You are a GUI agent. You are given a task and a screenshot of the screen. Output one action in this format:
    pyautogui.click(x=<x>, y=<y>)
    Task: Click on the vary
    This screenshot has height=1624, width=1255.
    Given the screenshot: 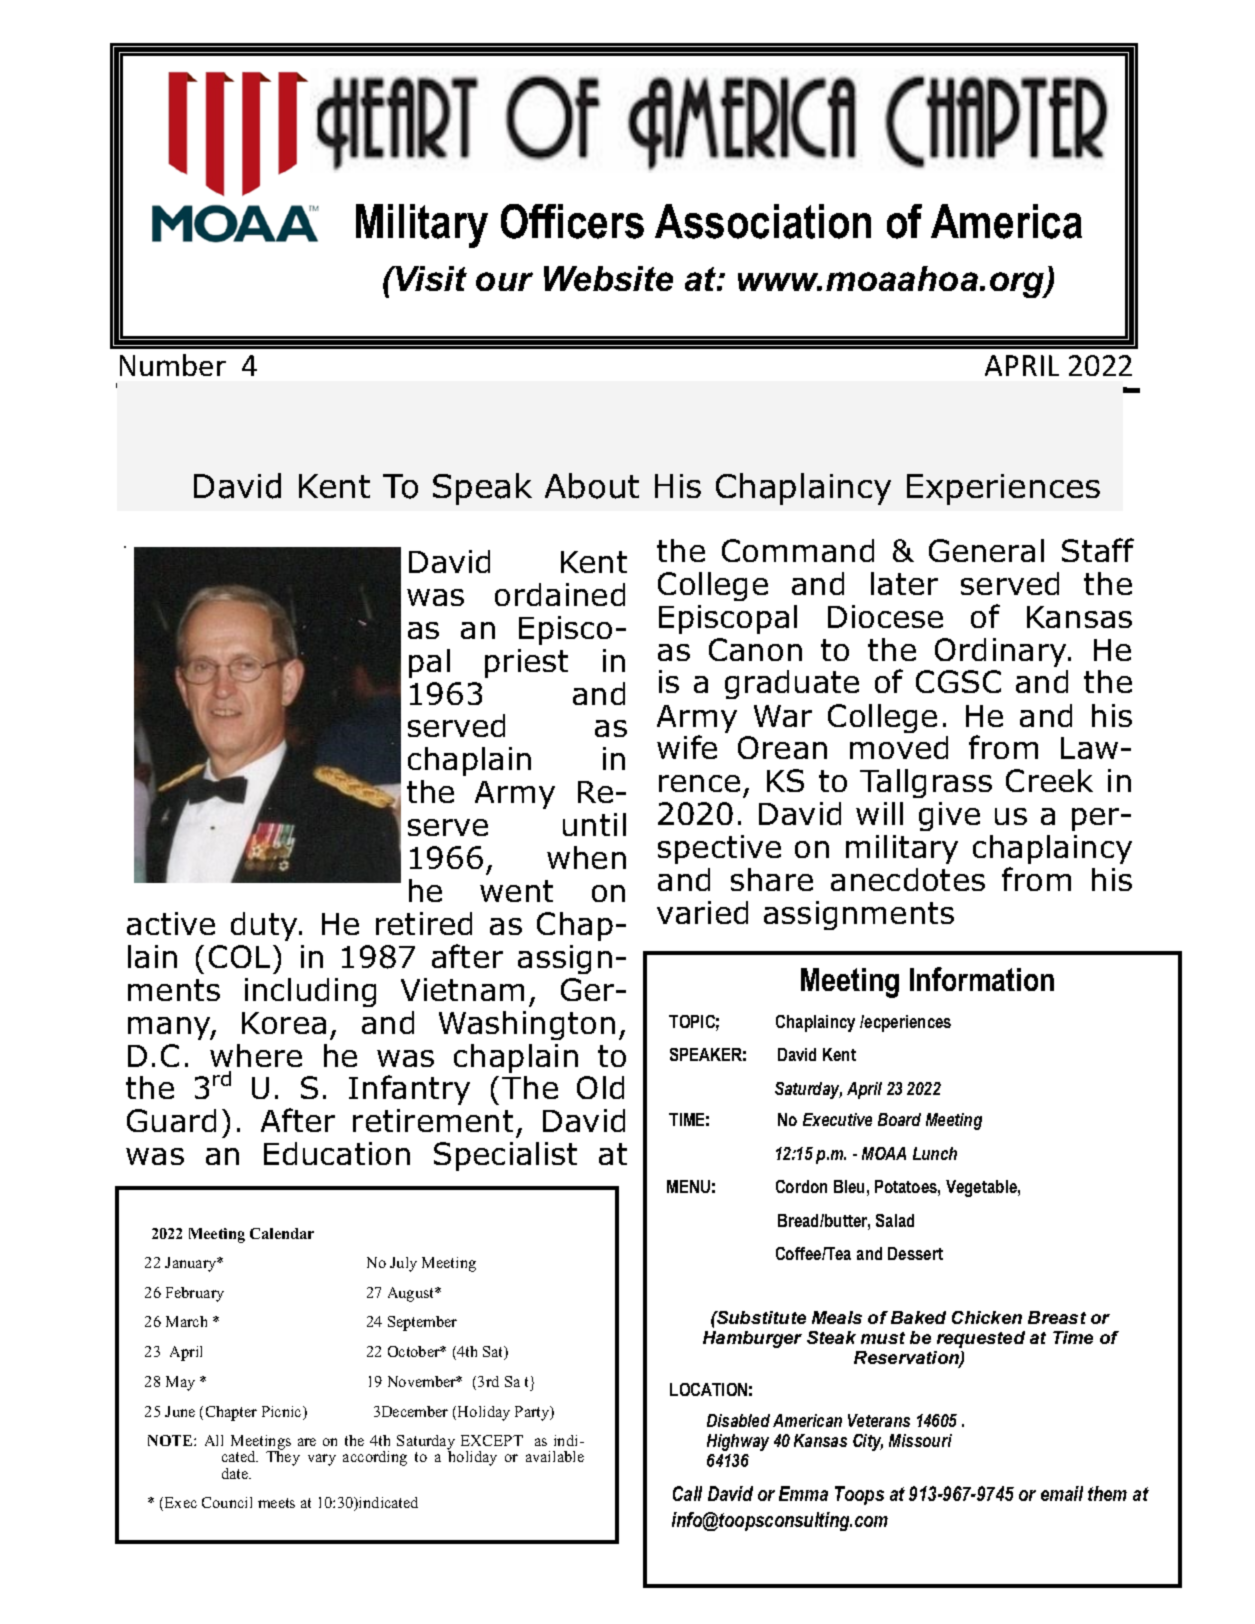 What is the action you would take?
    pyautogui.click(x=322, y=1460)
